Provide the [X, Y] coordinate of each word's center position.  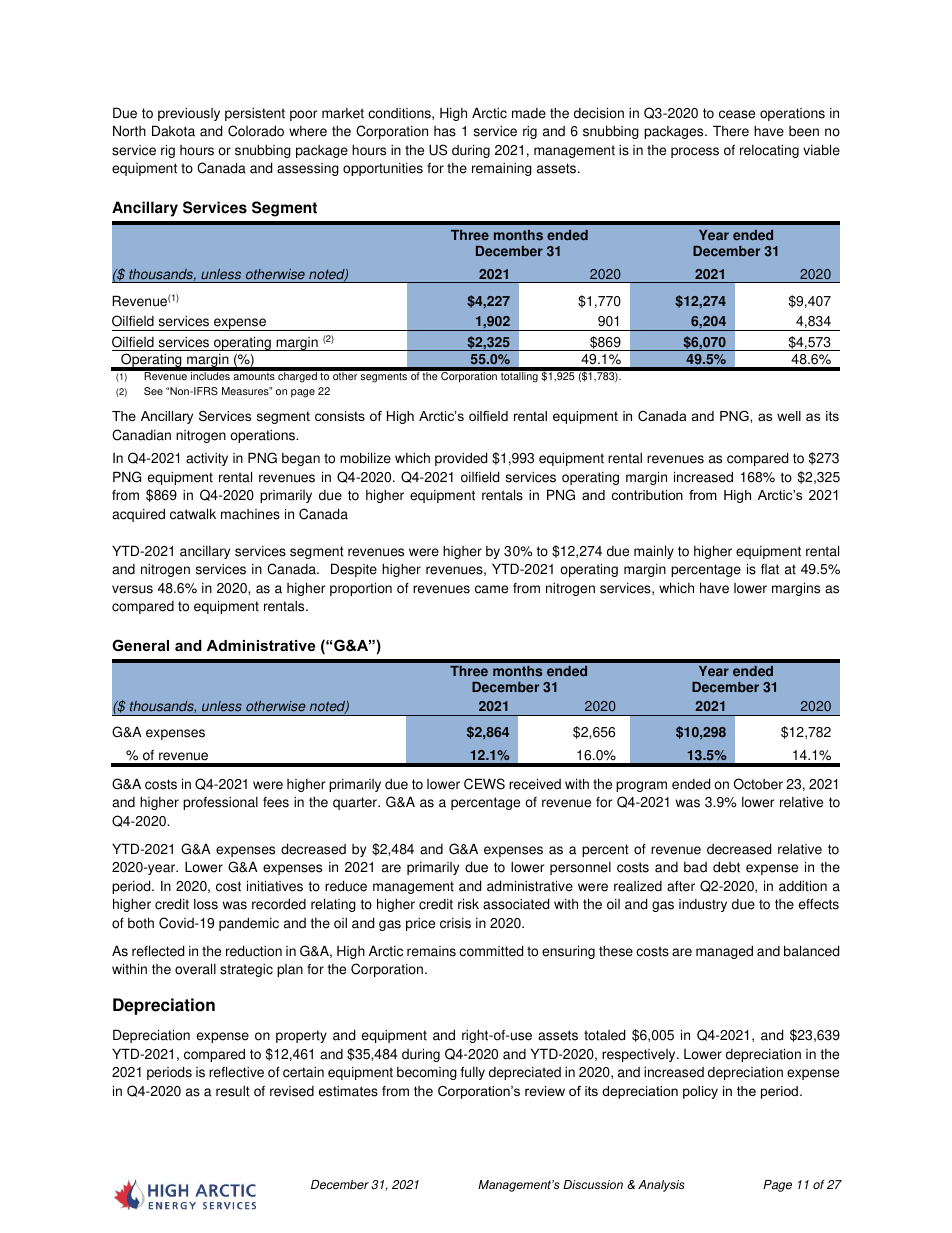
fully [473, 1073]
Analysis [661, 1186]
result [233, 1091]
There [731, 131]
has [445, 131]
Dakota [173, 131]
